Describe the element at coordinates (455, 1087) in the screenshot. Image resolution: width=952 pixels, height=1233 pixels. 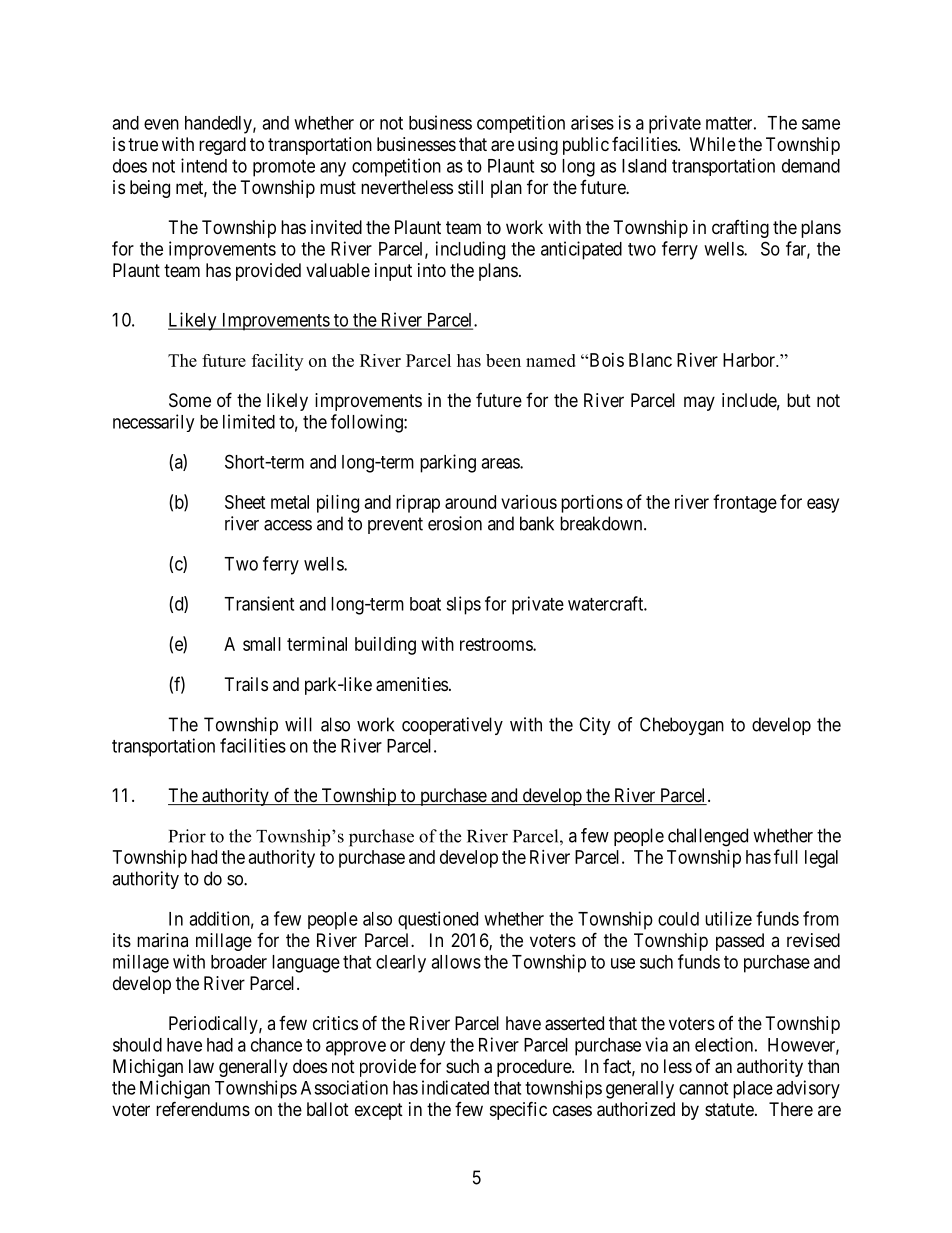
I see `indicated` at that location.
